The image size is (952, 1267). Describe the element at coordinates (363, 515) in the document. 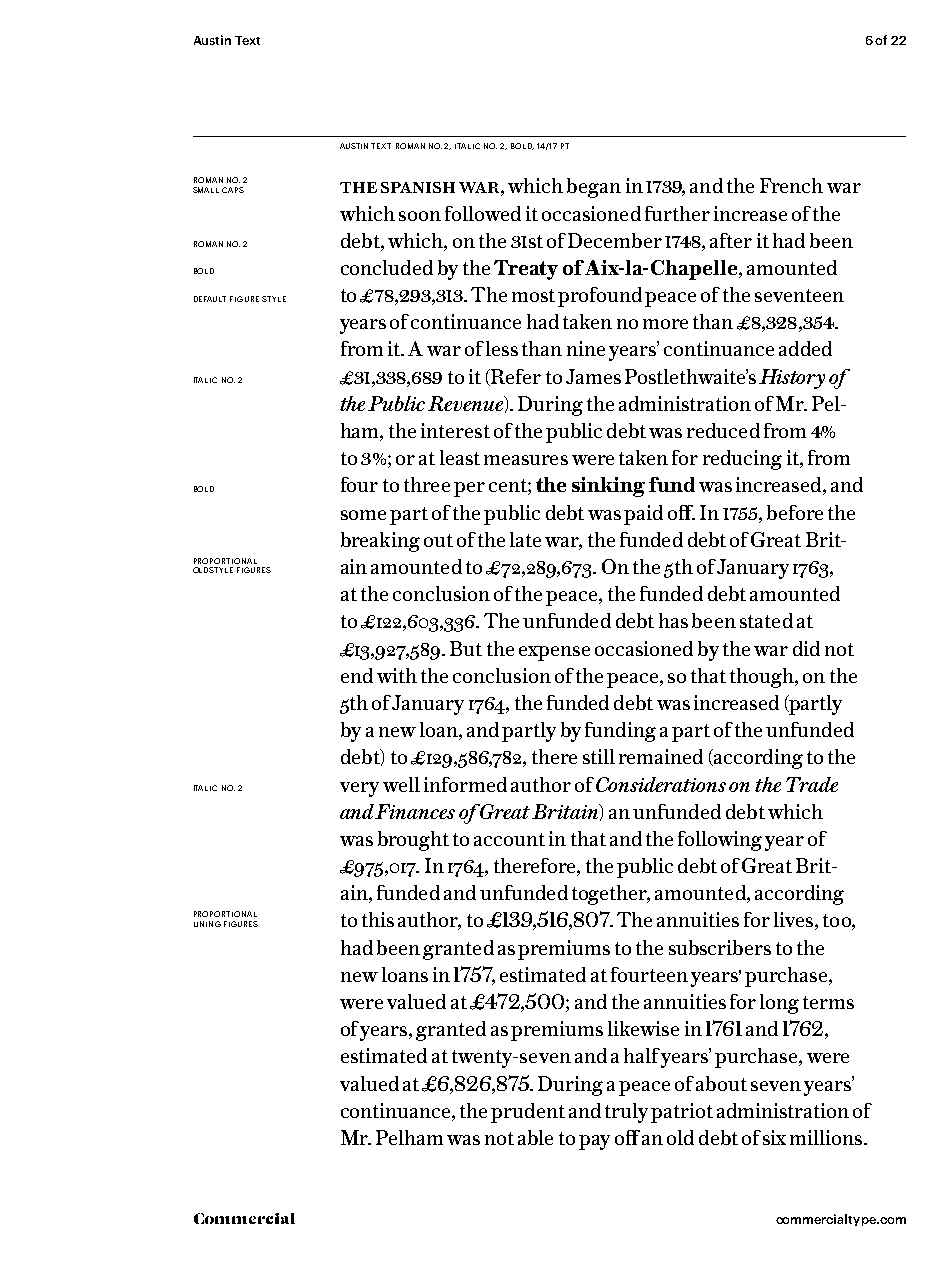

I see `some` at that location.
